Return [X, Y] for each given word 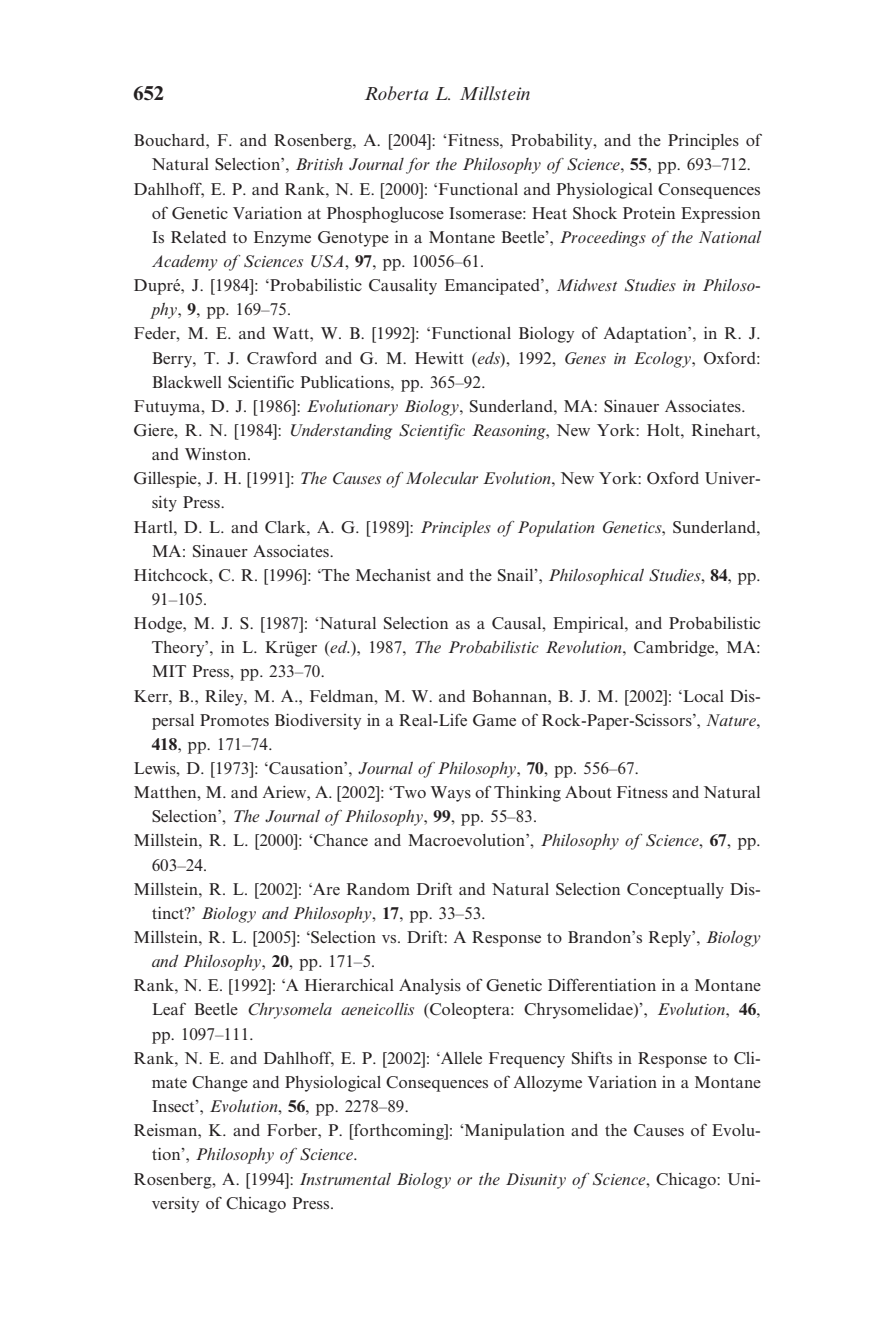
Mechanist [393, 575]
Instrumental [345, 1179]
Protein [649, 213]
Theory [179, 649]
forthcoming [399, 1131]
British [319, 164]
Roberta [396, 93]
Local [702, 696]
